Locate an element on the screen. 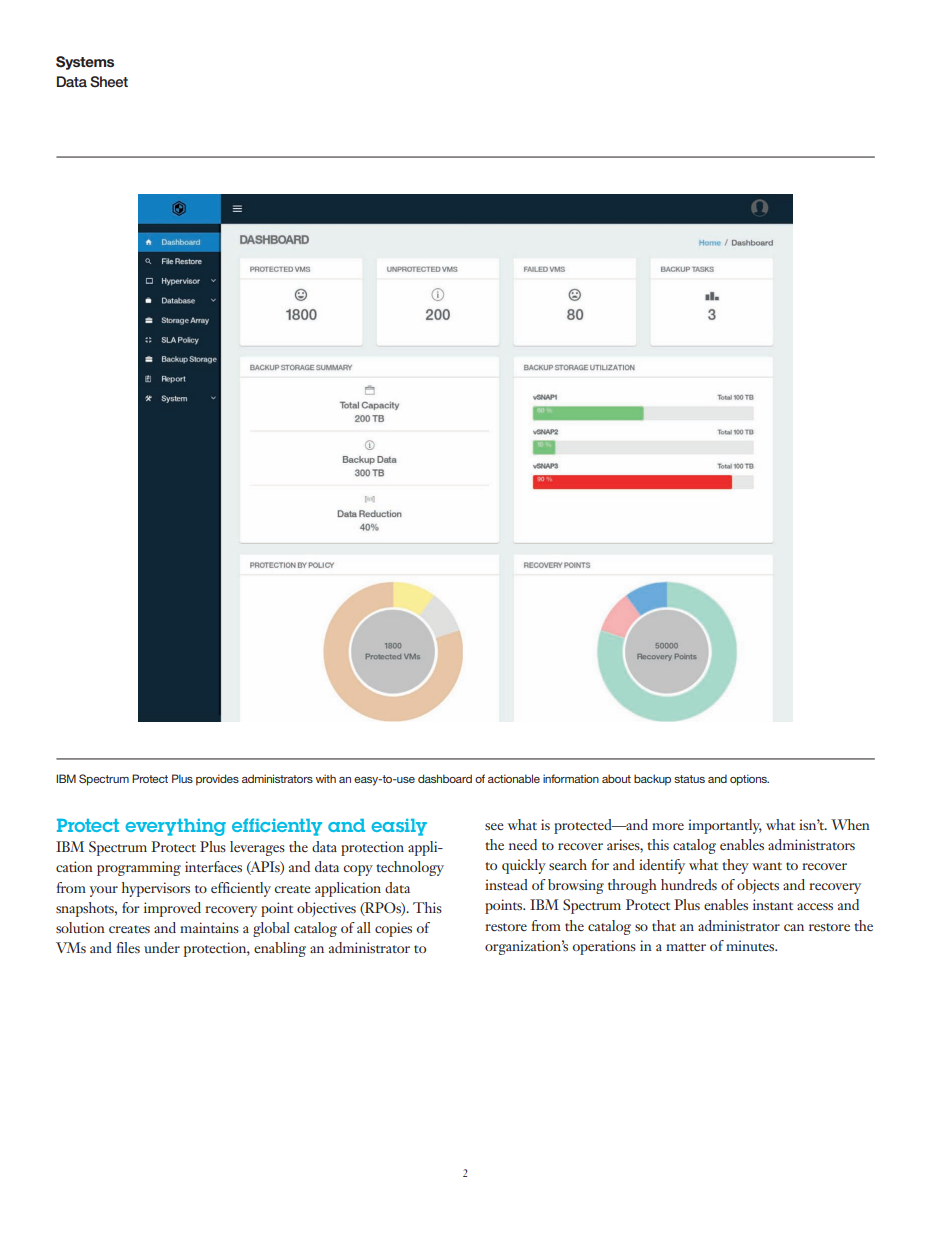  options is located at coordinates (749, 780).
